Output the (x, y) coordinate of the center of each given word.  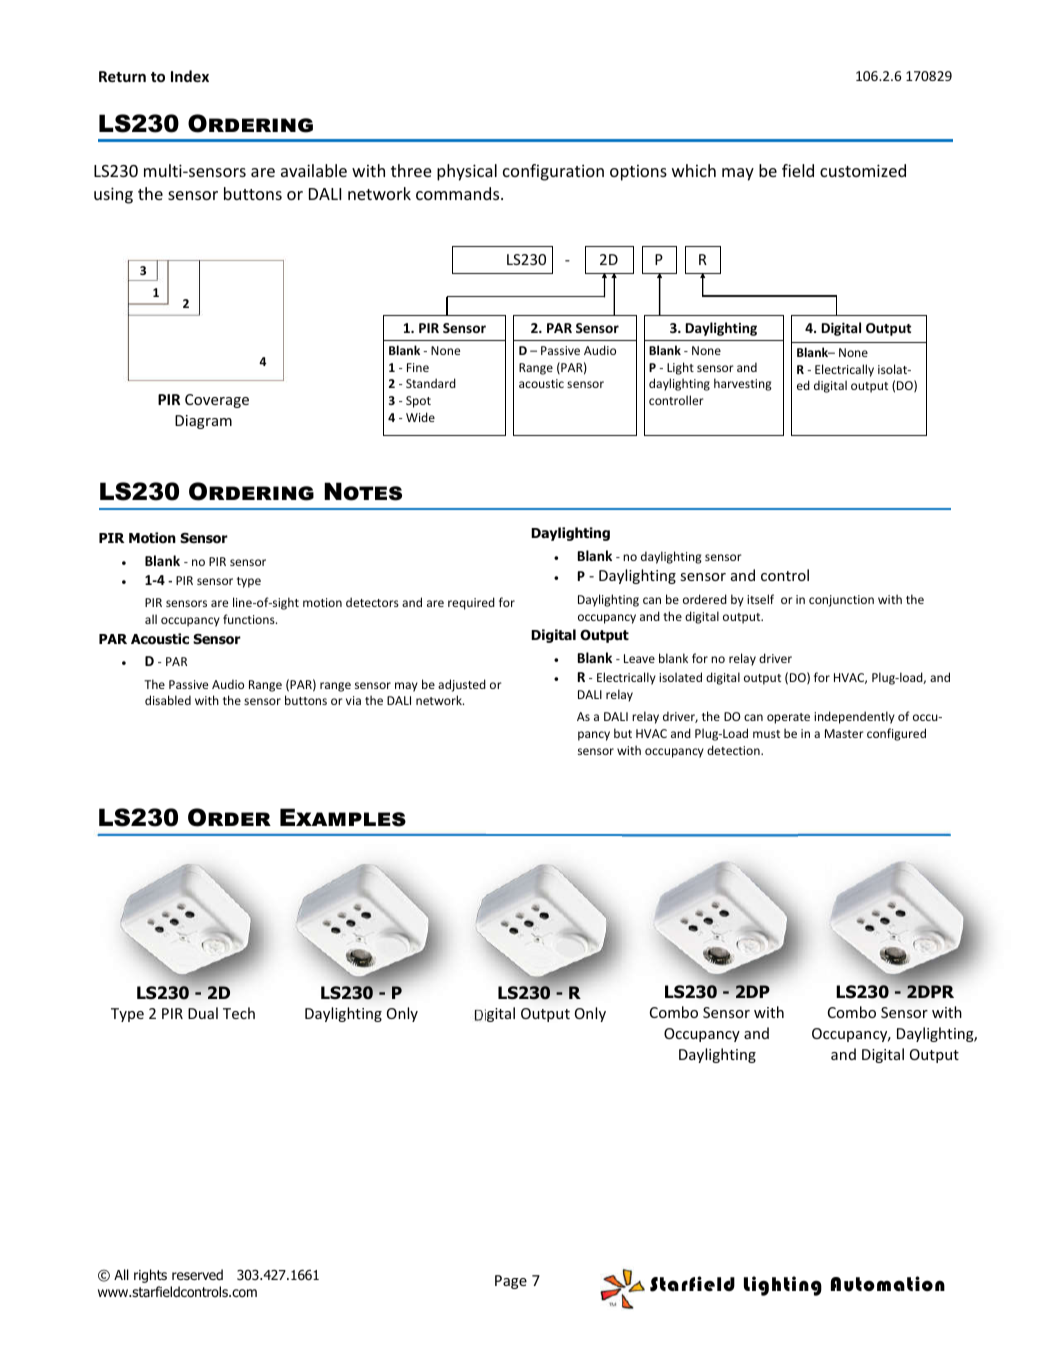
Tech (239, 1013)
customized (863, 170)
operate (788, 718)
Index (190, 76)
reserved (197, 1274)
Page (511, 1282)
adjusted (462, 685)
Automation (888, 1284)
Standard (431, 383)
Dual (203, 1013)
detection (734, 750)
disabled (168, 700)
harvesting (743, 384)
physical (467, 172)
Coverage (217, 401)
